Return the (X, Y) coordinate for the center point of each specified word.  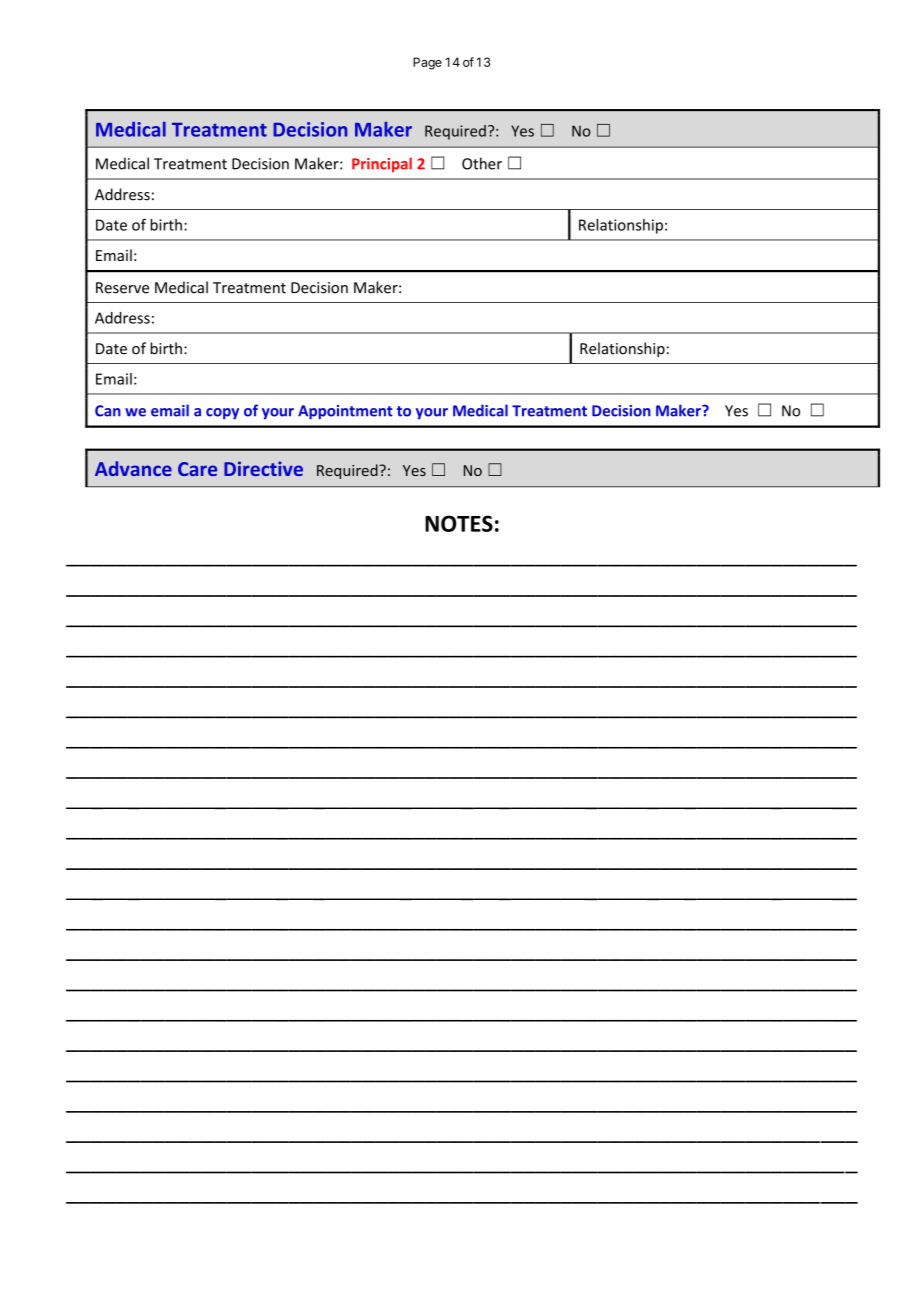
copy (222, 414)
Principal (382, 164)
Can (108, 411)
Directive (263, 468)
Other (482, 163)
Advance (133, 468)
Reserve (122, 288)
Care (197, 469)
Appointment (345, 412)
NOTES (459, 523)
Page (427, 63)
